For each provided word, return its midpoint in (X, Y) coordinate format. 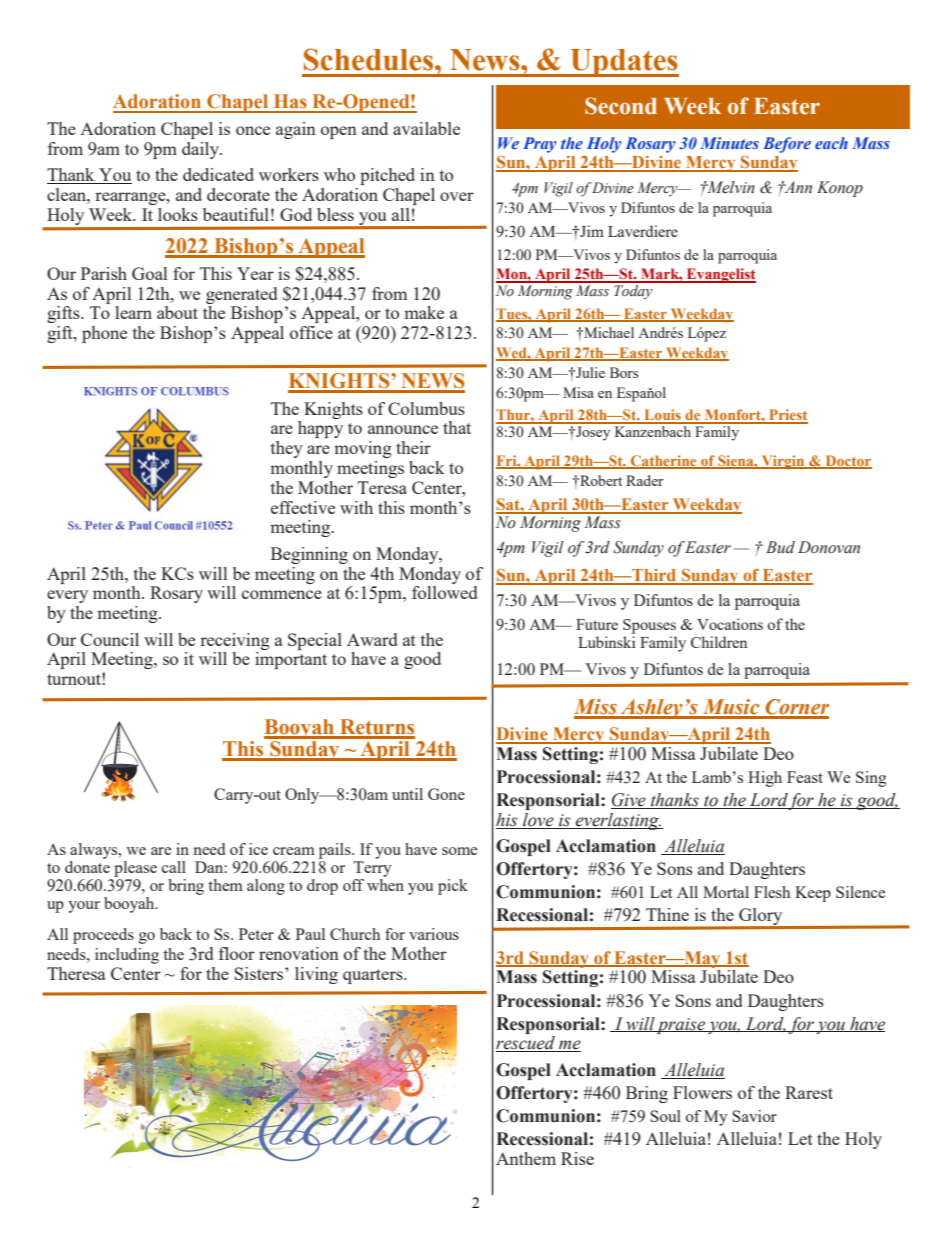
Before (787, 145)
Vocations (730, 624)
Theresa (76, 973)
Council (110, 639)
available (426, 128)
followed (444, 592)
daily (202, 150)
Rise (577, 1158)
